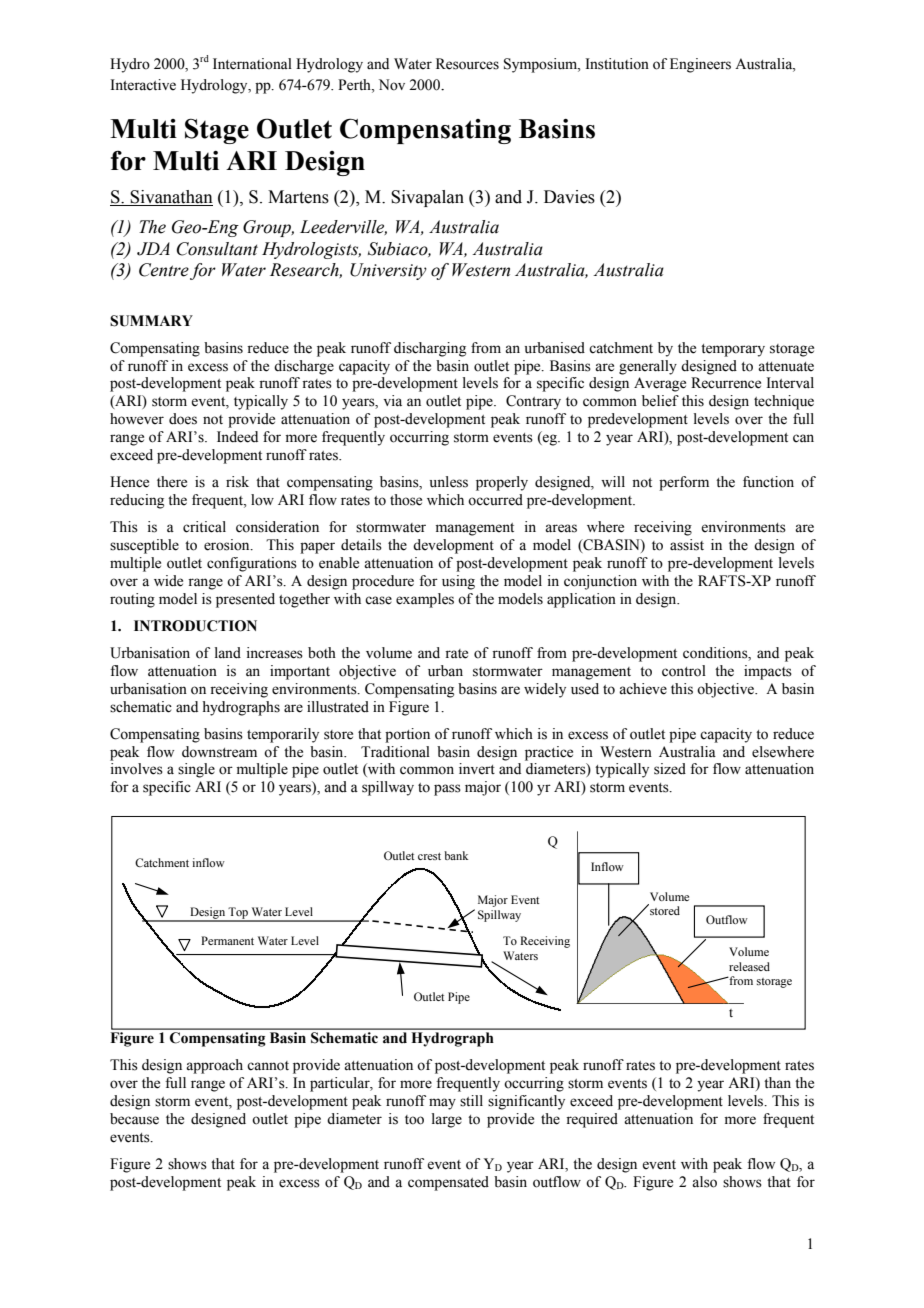 This page has width=924, height=1308. Describe the element at coordinates (217, 131) in the page. I see `Stage` at that location.
